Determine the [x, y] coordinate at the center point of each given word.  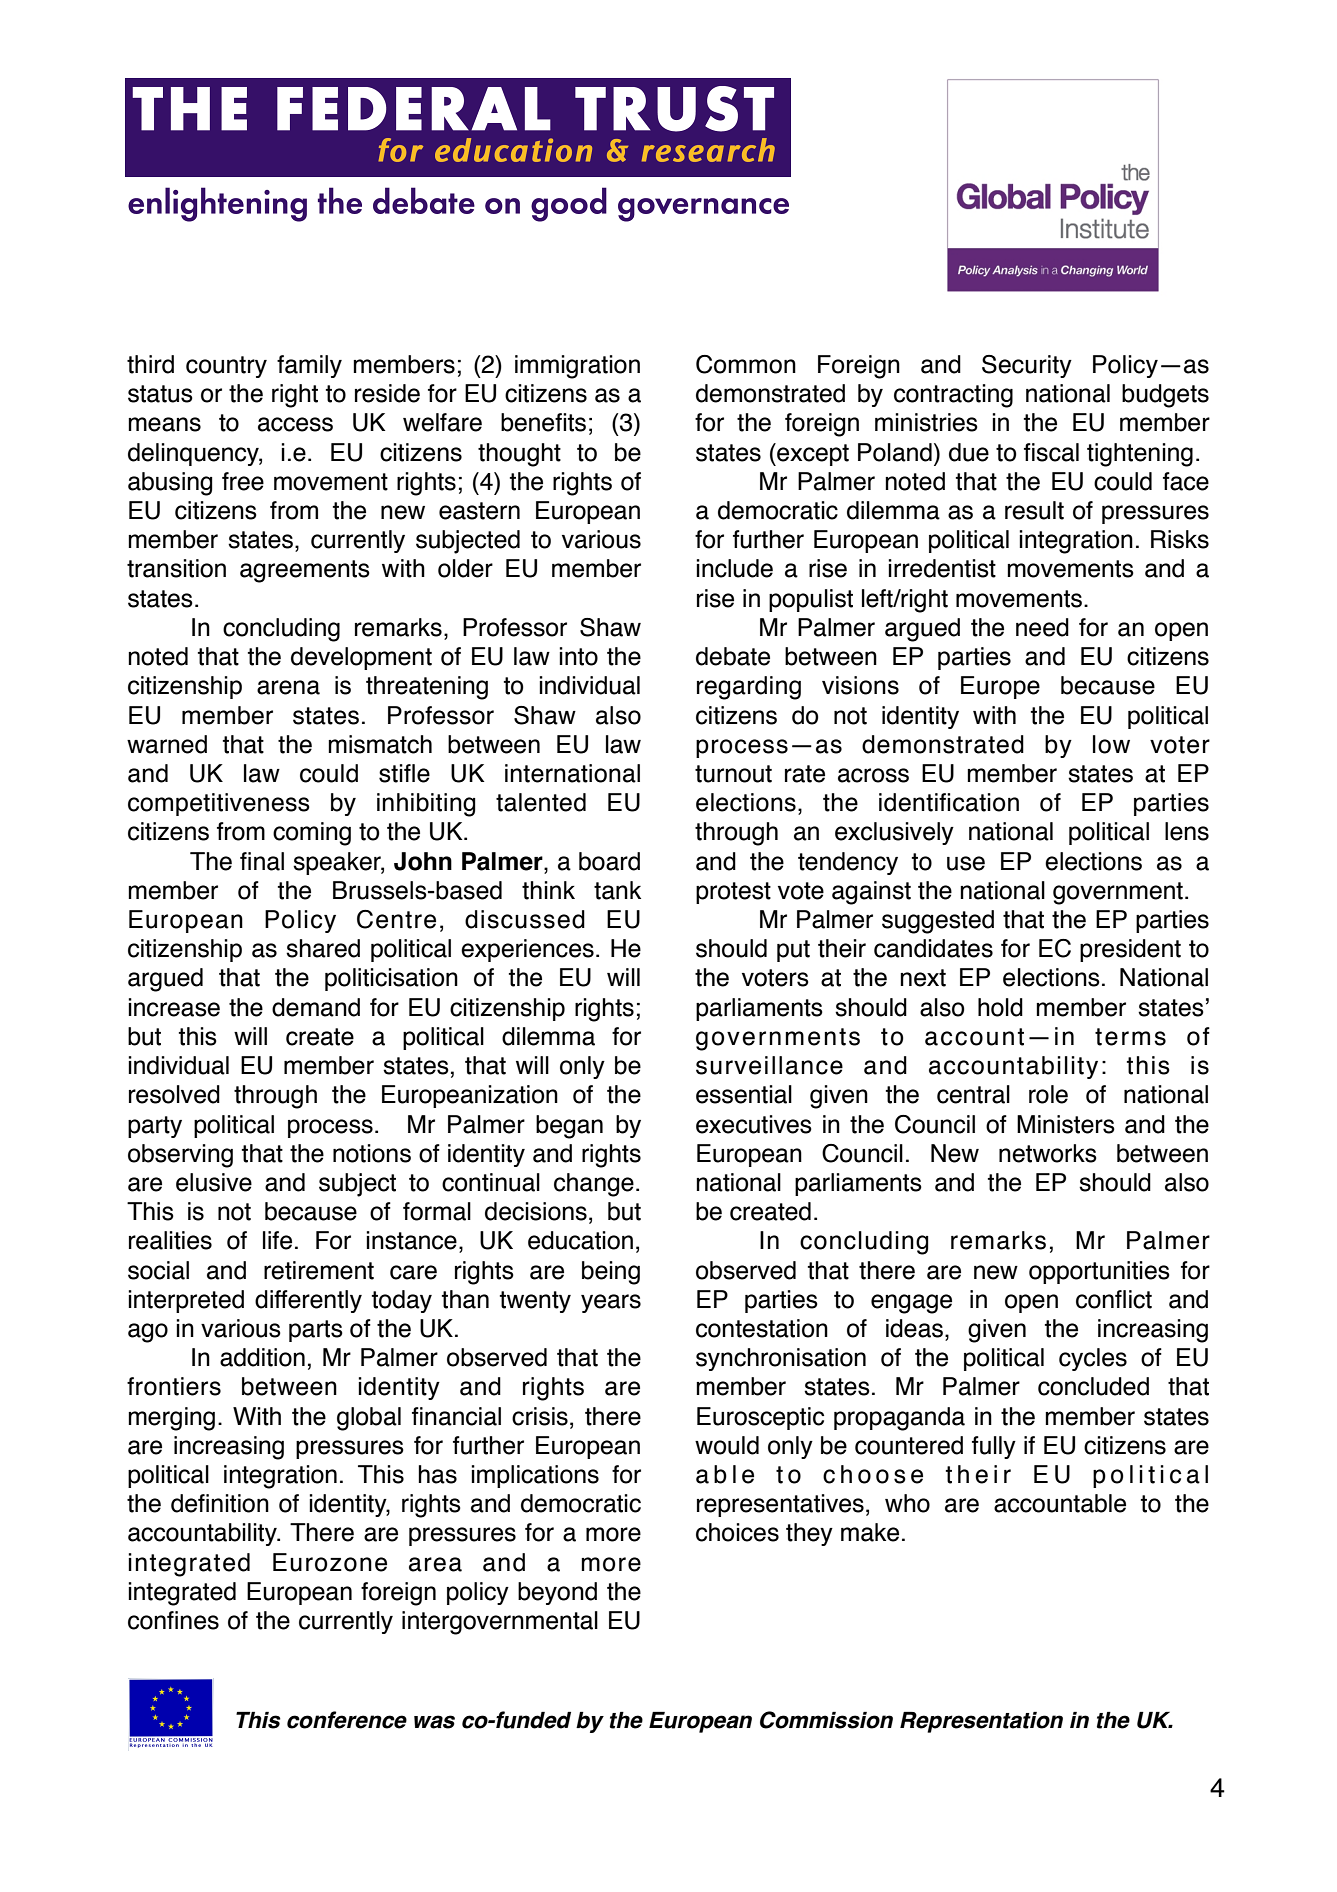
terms [1130, 1037]
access [295, 424]
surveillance [769, 1065]
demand [316, 1007]
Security [1027, 366]
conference [347, 1720]
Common [746, 364]
